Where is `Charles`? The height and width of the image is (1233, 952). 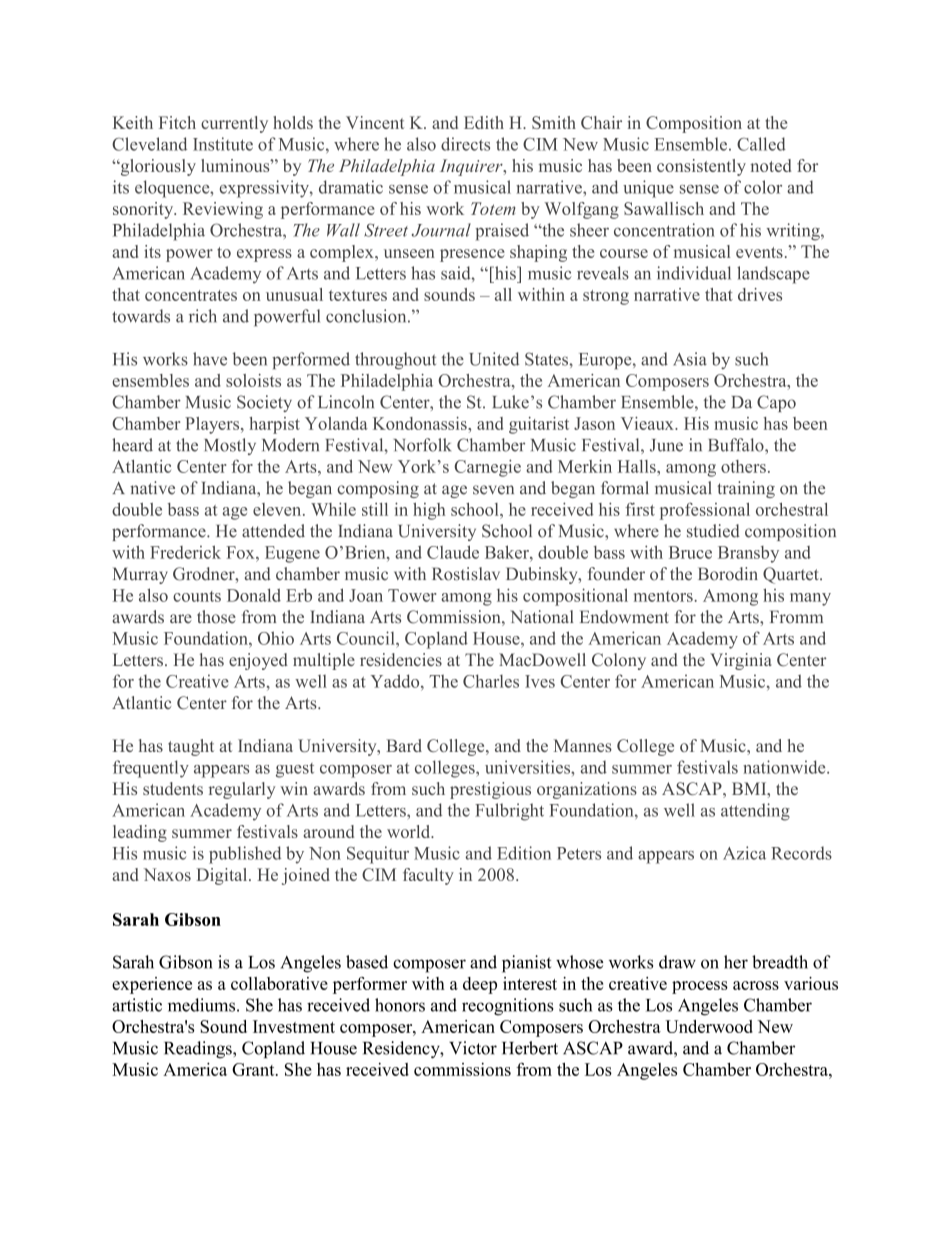
Charles is located at coordinates (491, 681).
